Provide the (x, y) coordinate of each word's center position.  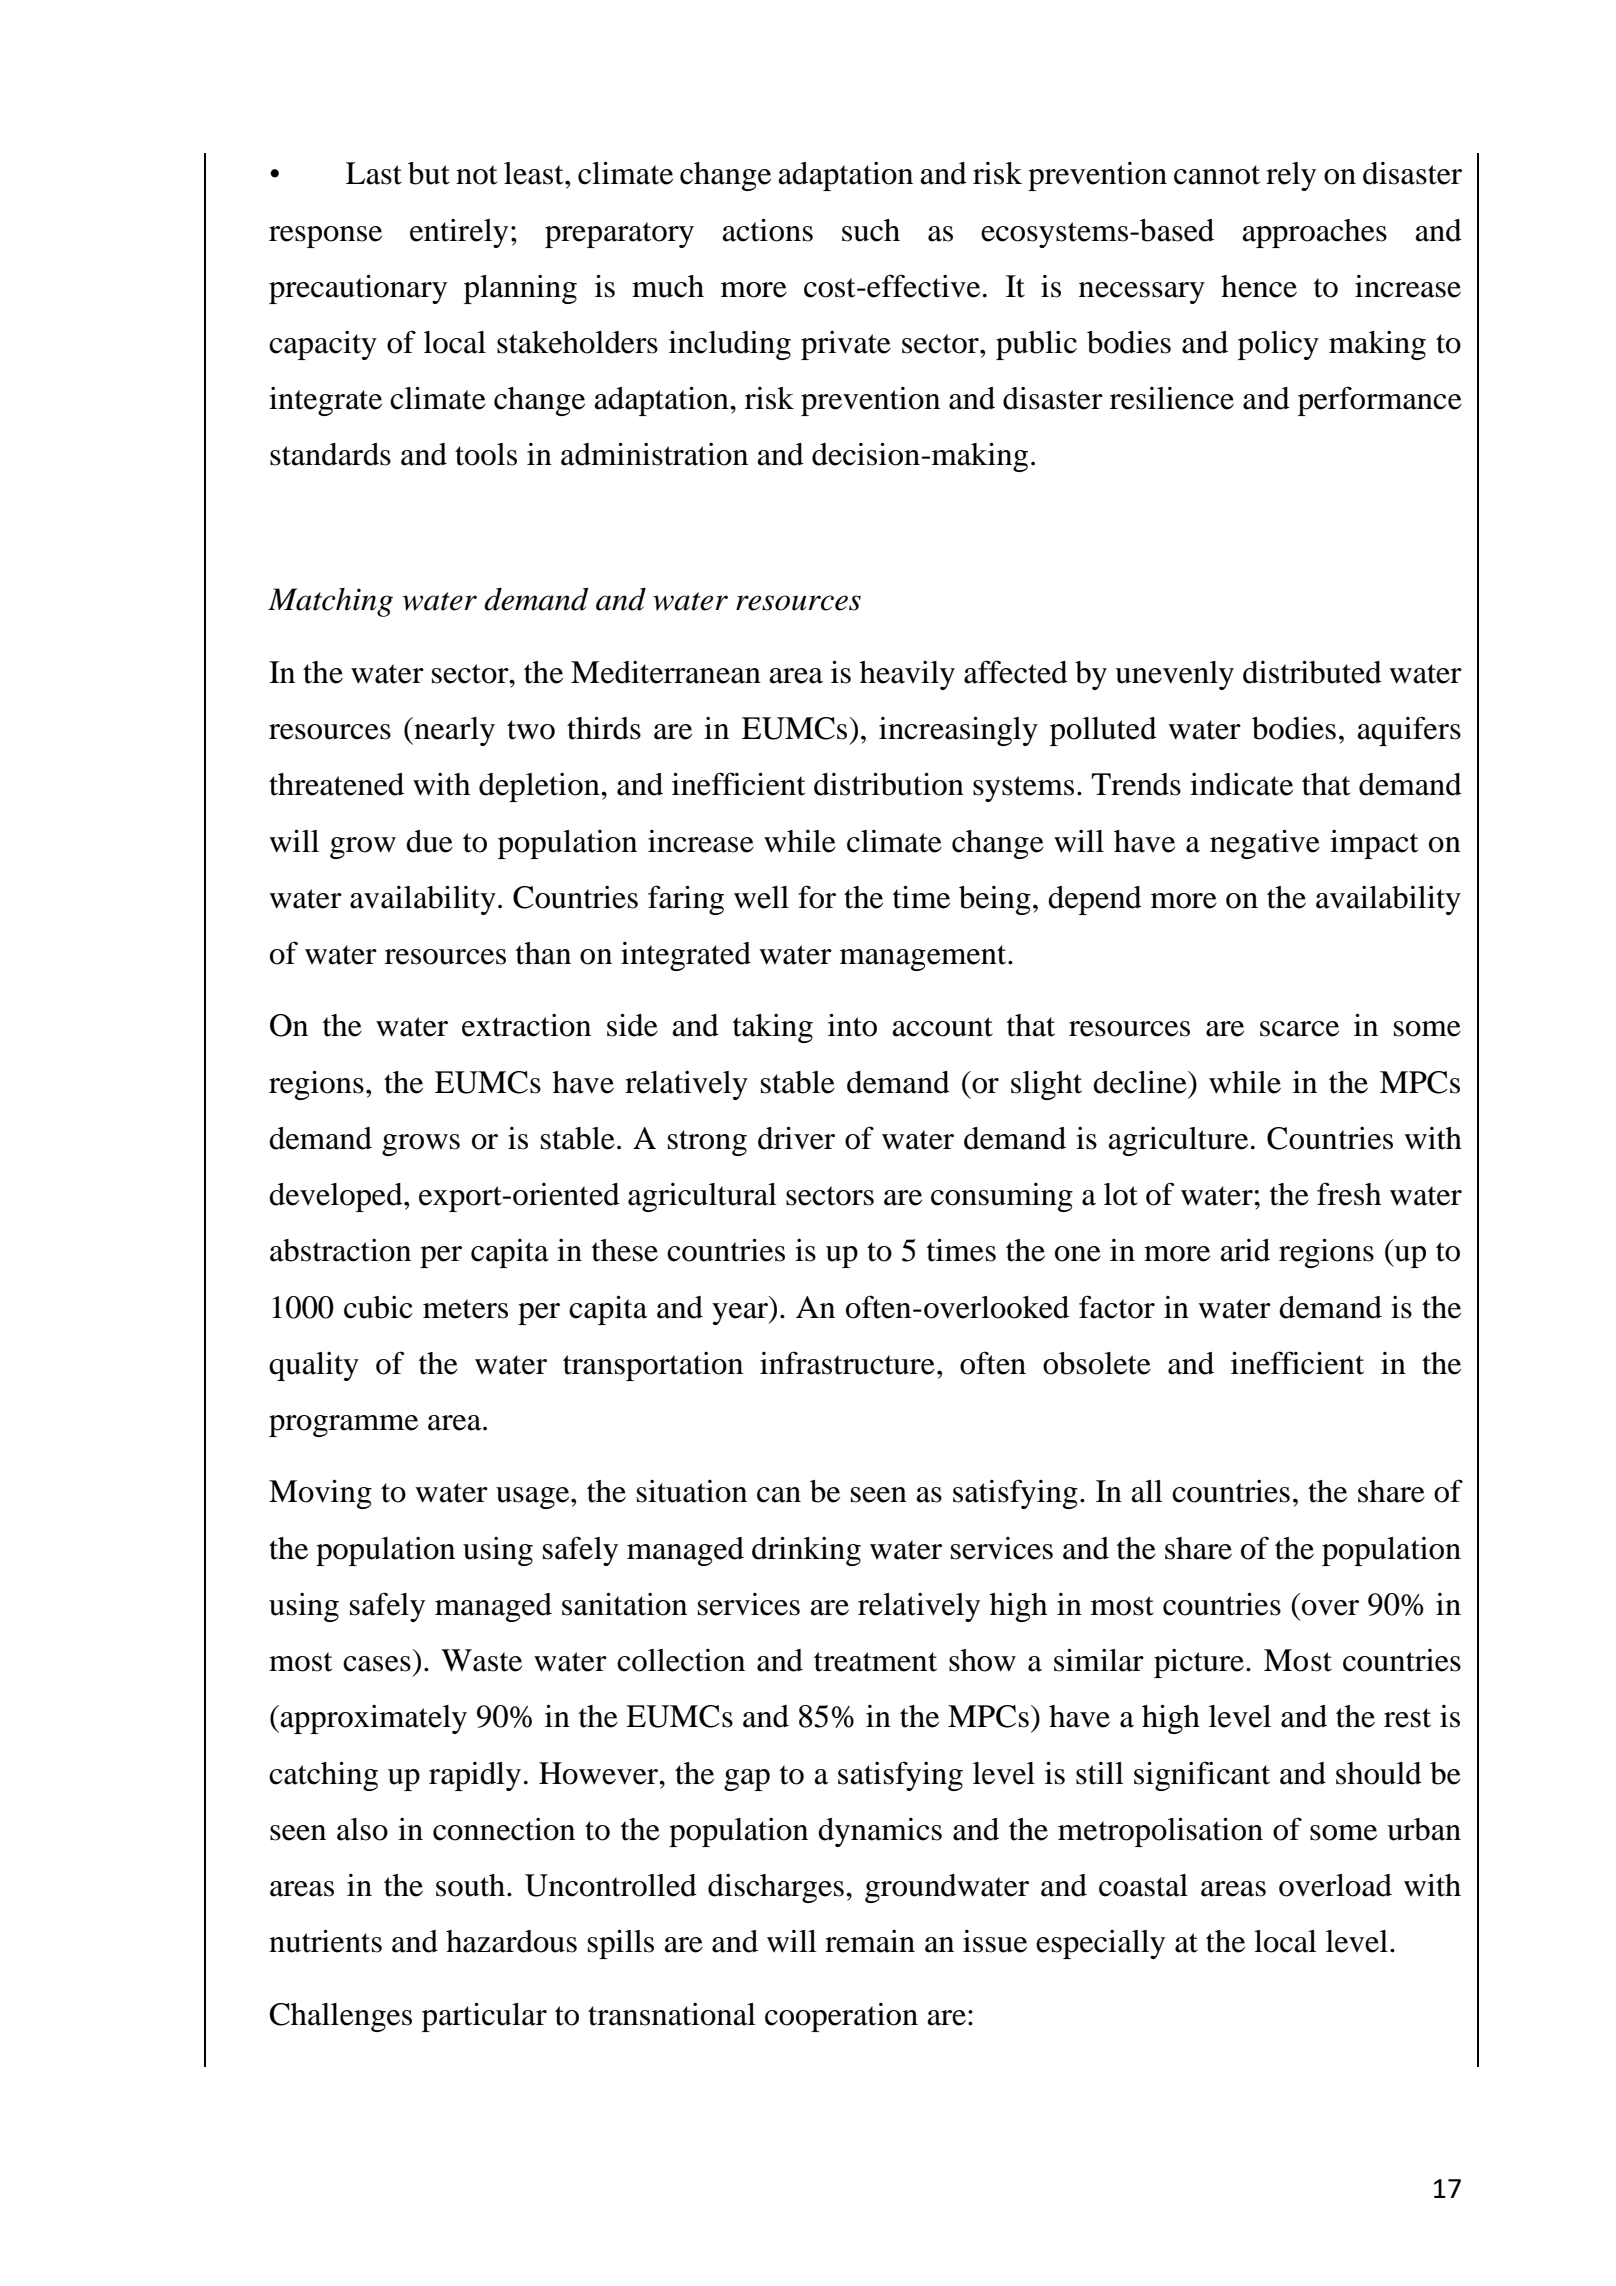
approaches (1314, 233)
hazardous (511, 1941)
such (871, 230)
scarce (1299, 1029)
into (852, 1025)
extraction (526, 1025)
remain (870, 1941)
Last (374, 173)
